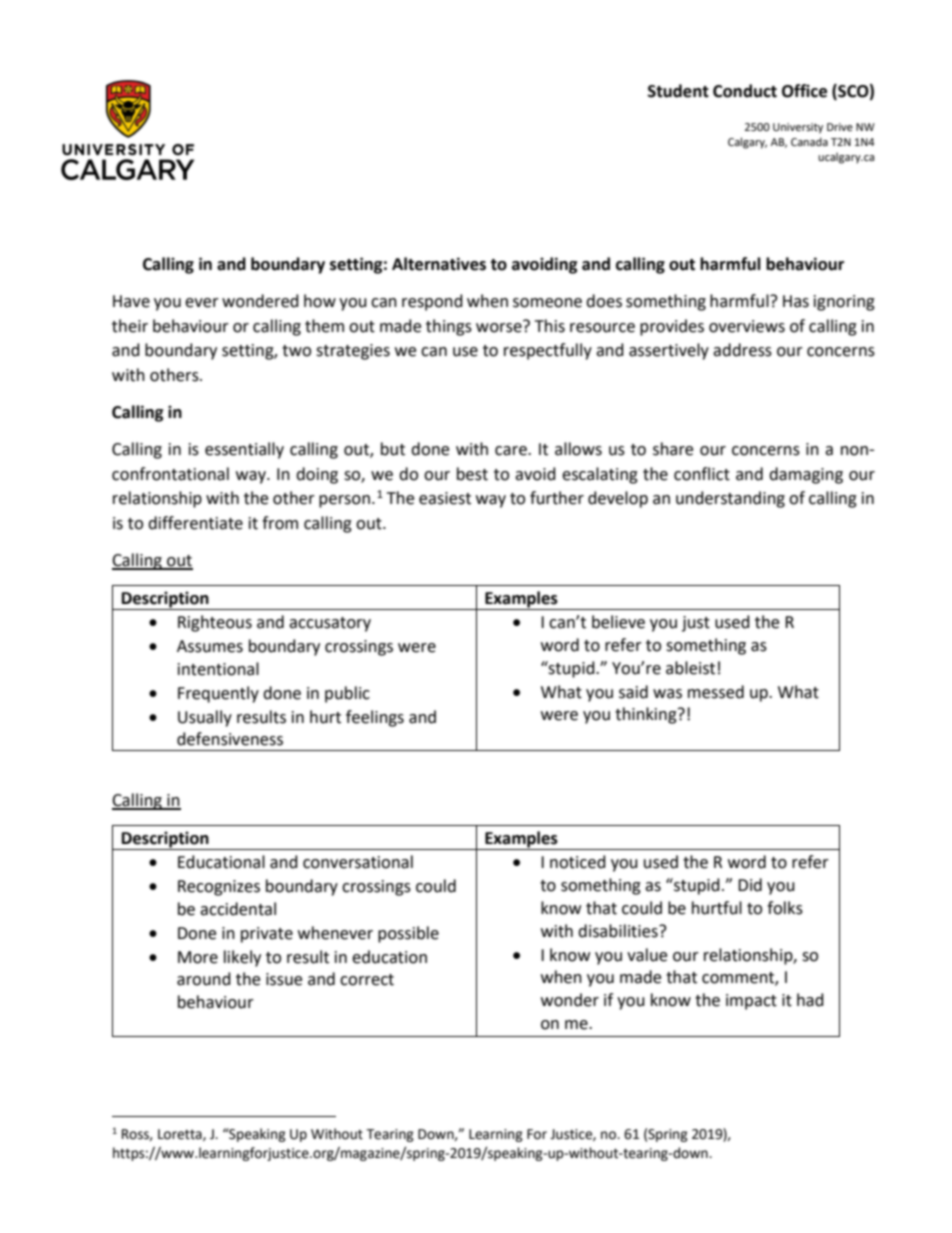 The height and width of the screenshot is (1233, 952). Describe the element at coordinates (512, 451) in the screenshot. I see `care` at that location.
